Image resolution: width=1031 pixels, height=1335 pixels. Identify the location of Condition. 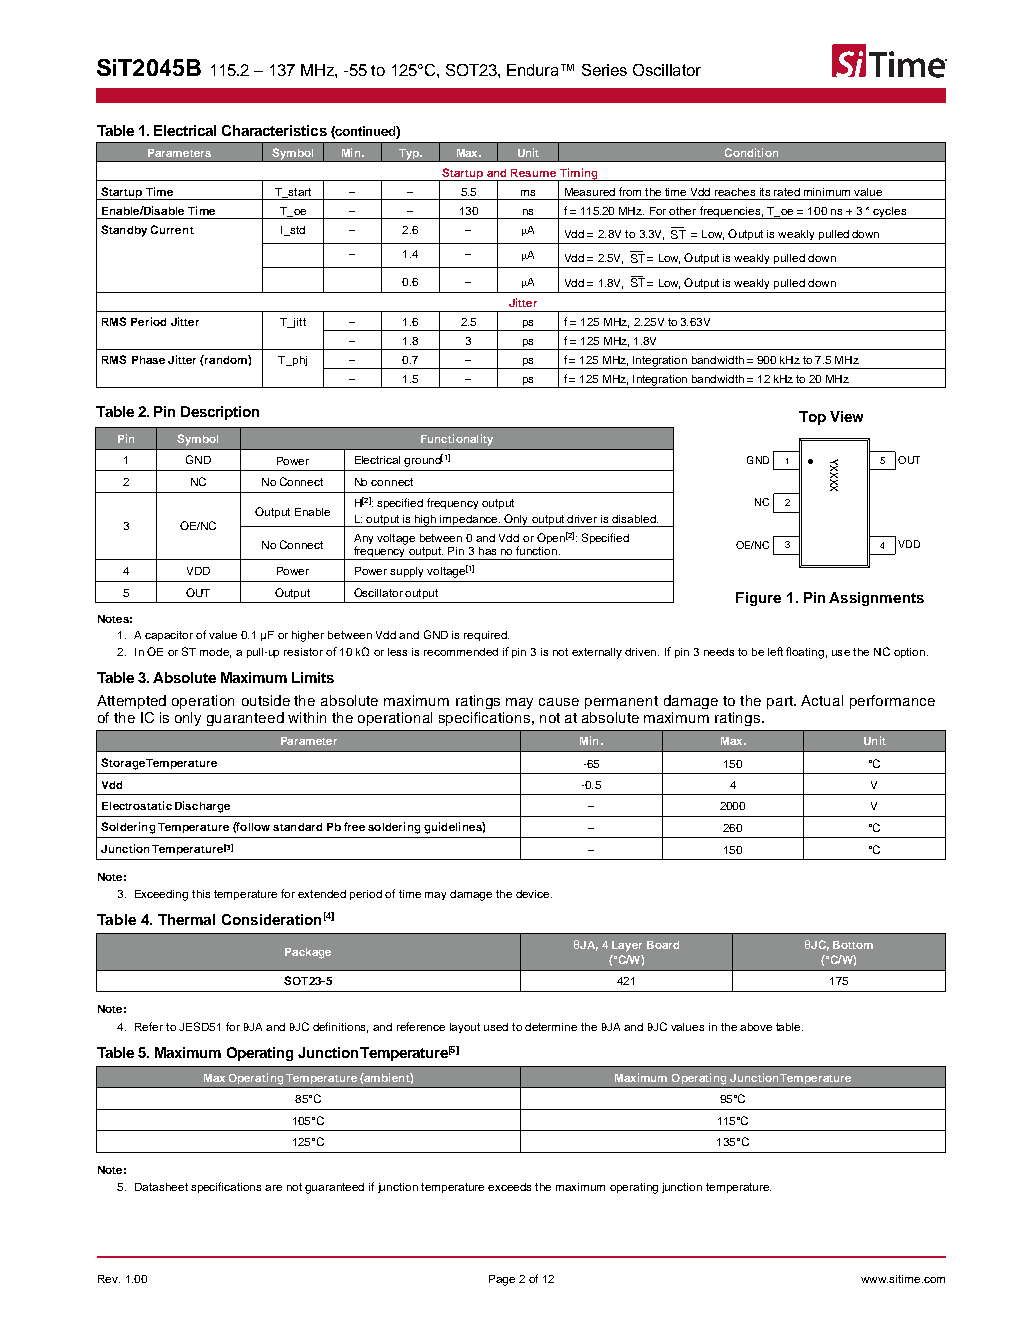
(751, 152).
